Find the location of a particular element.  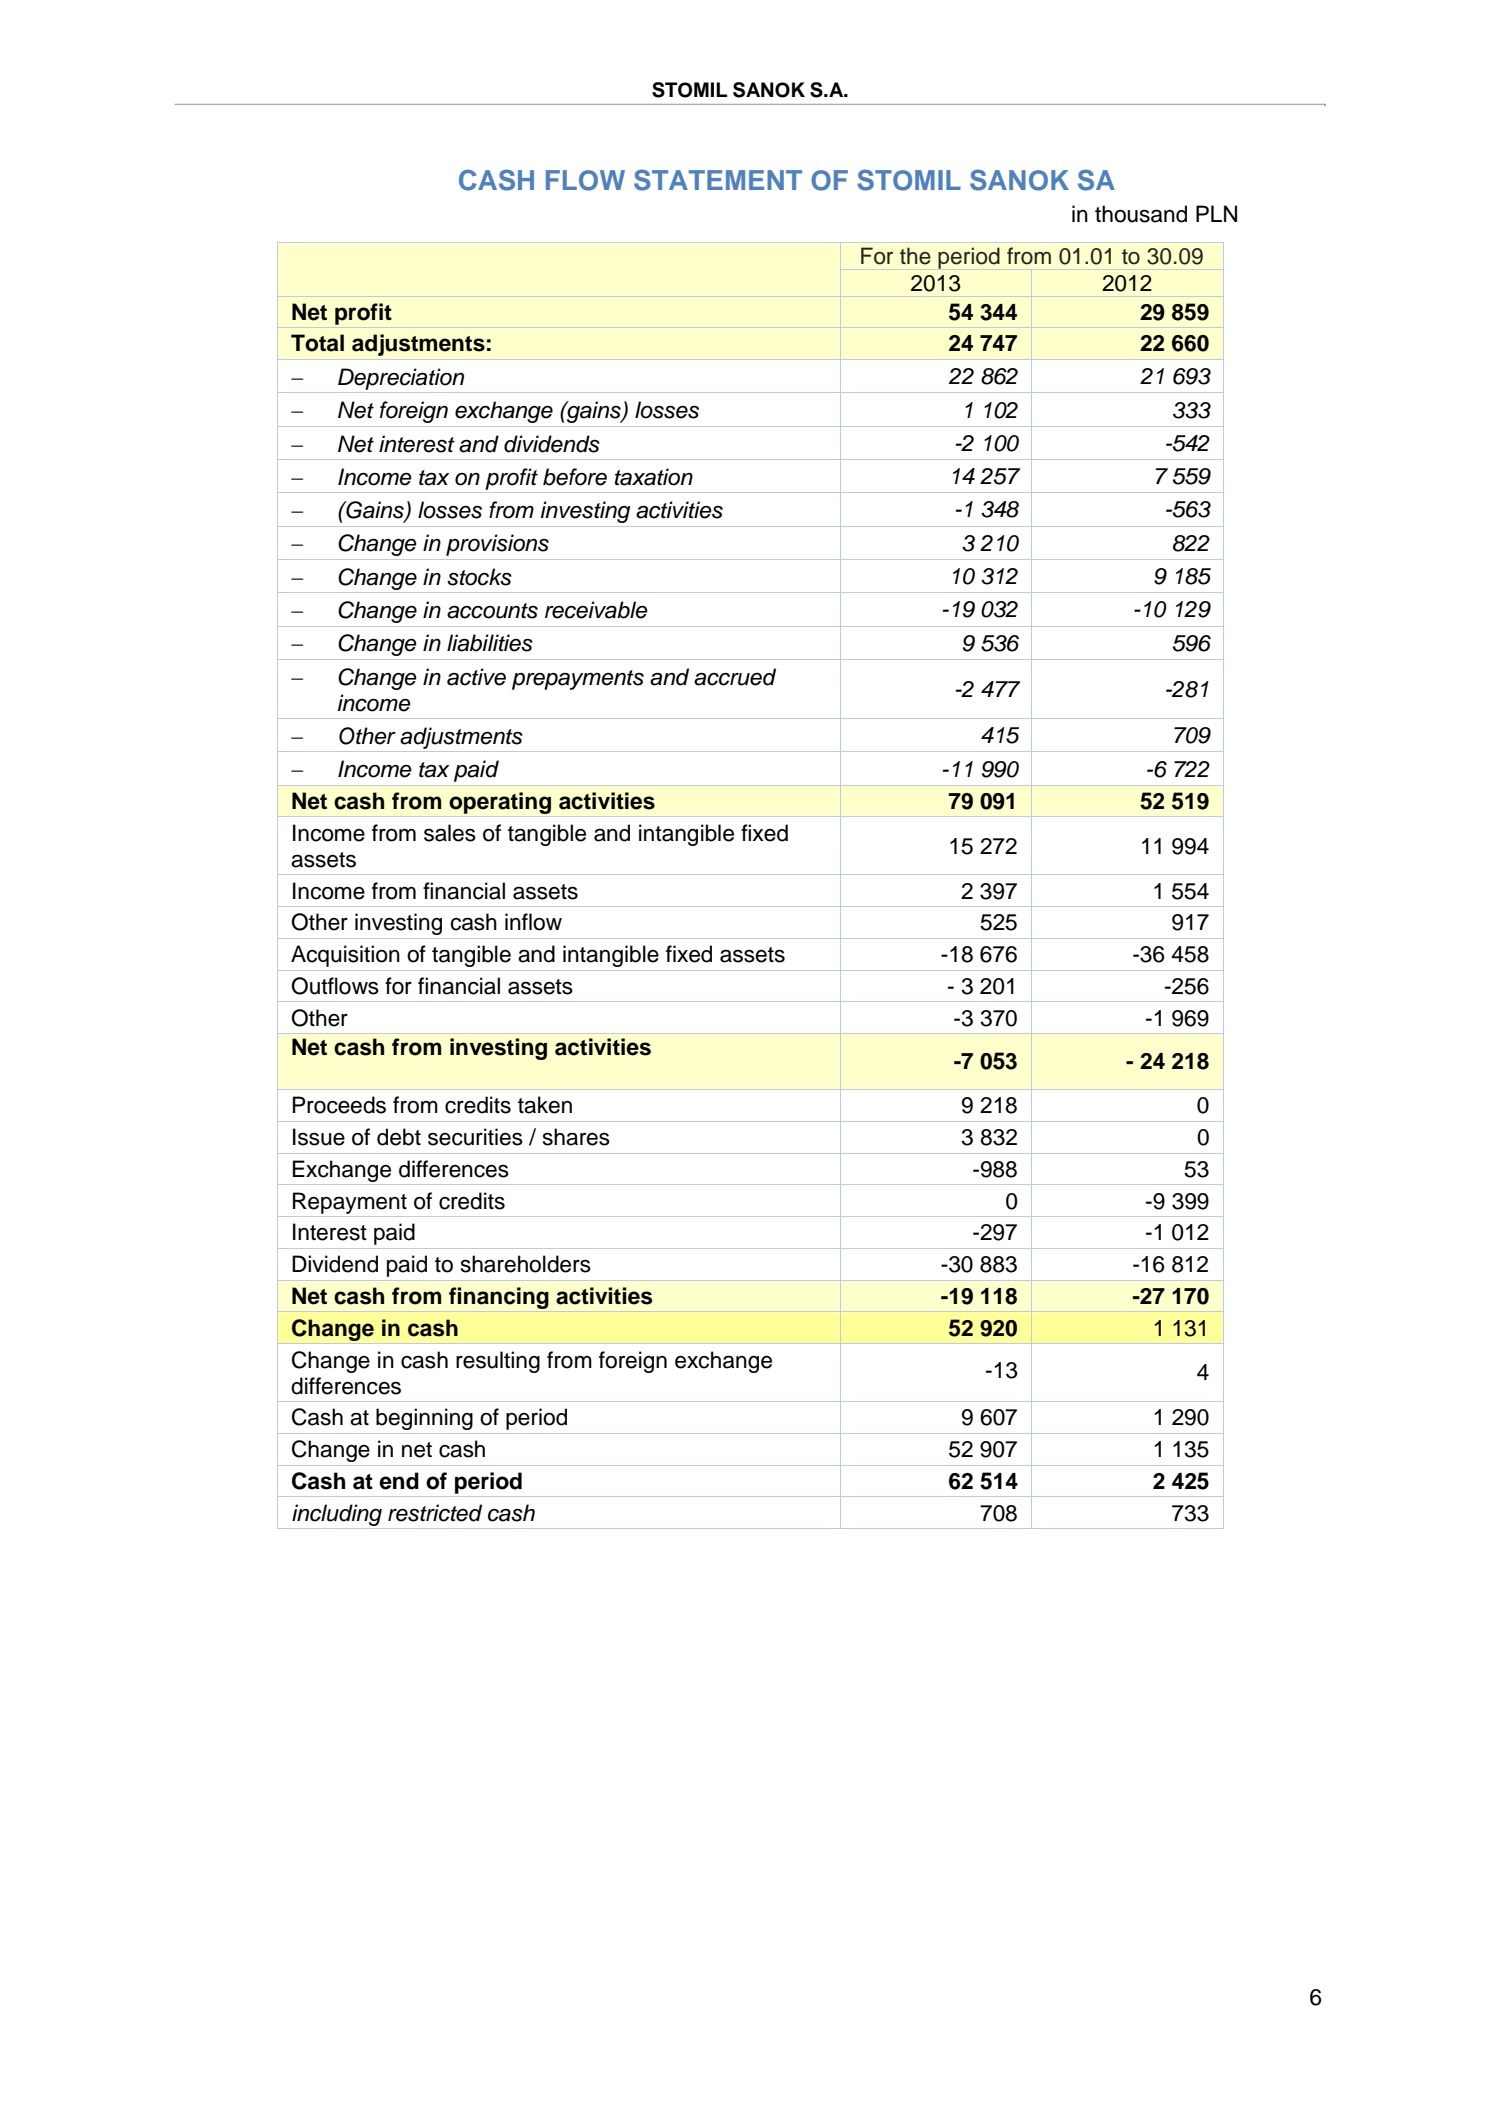

operating is located at coordinates (500, 803).
